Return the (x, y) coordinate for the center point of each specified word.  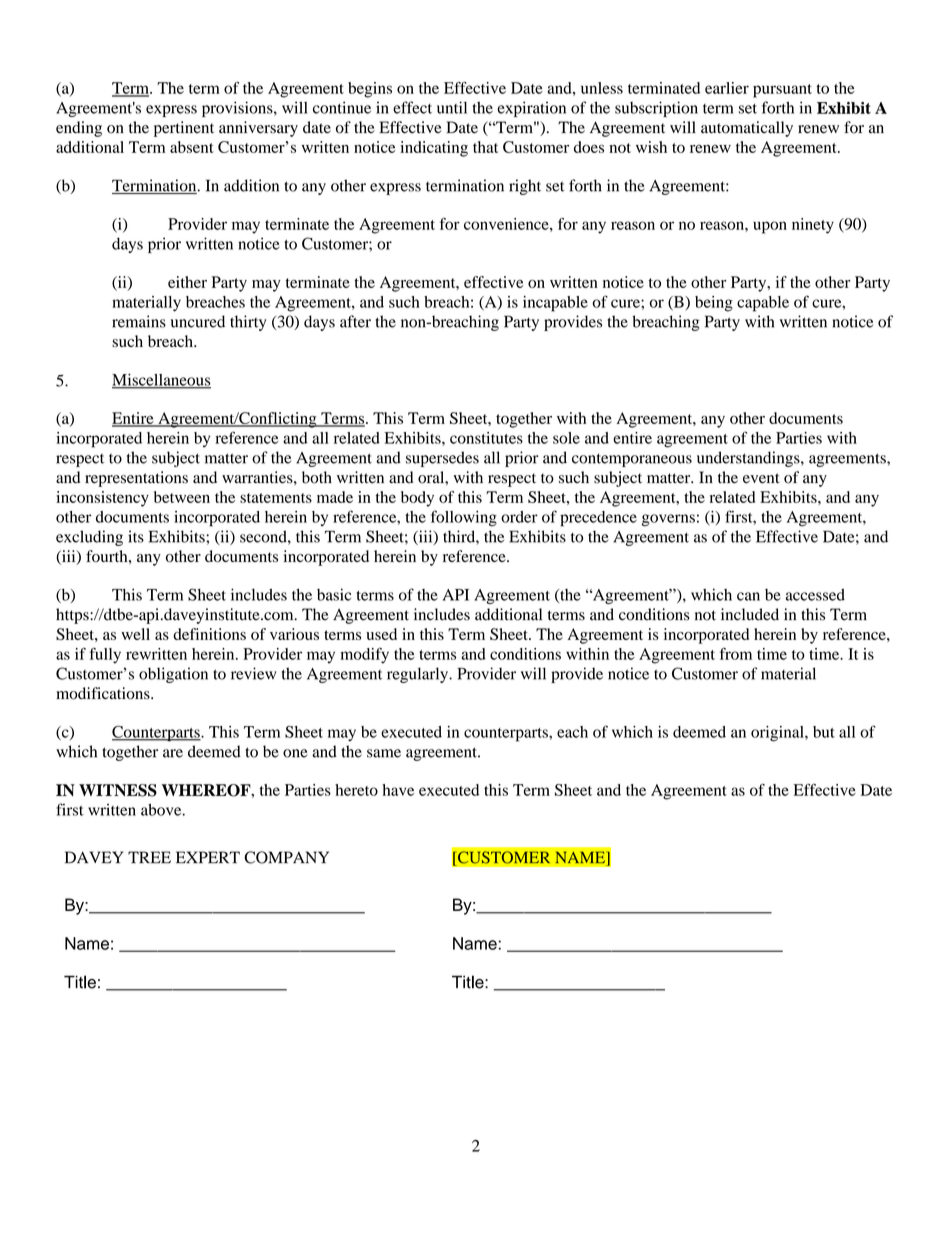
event (761, 478)
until (452, 107)
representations (136, 479)
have (398, 790)
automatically (747, 129)
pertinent (184, 129)
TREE (149, 857)
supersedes (442, 459)
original (778, 734)
